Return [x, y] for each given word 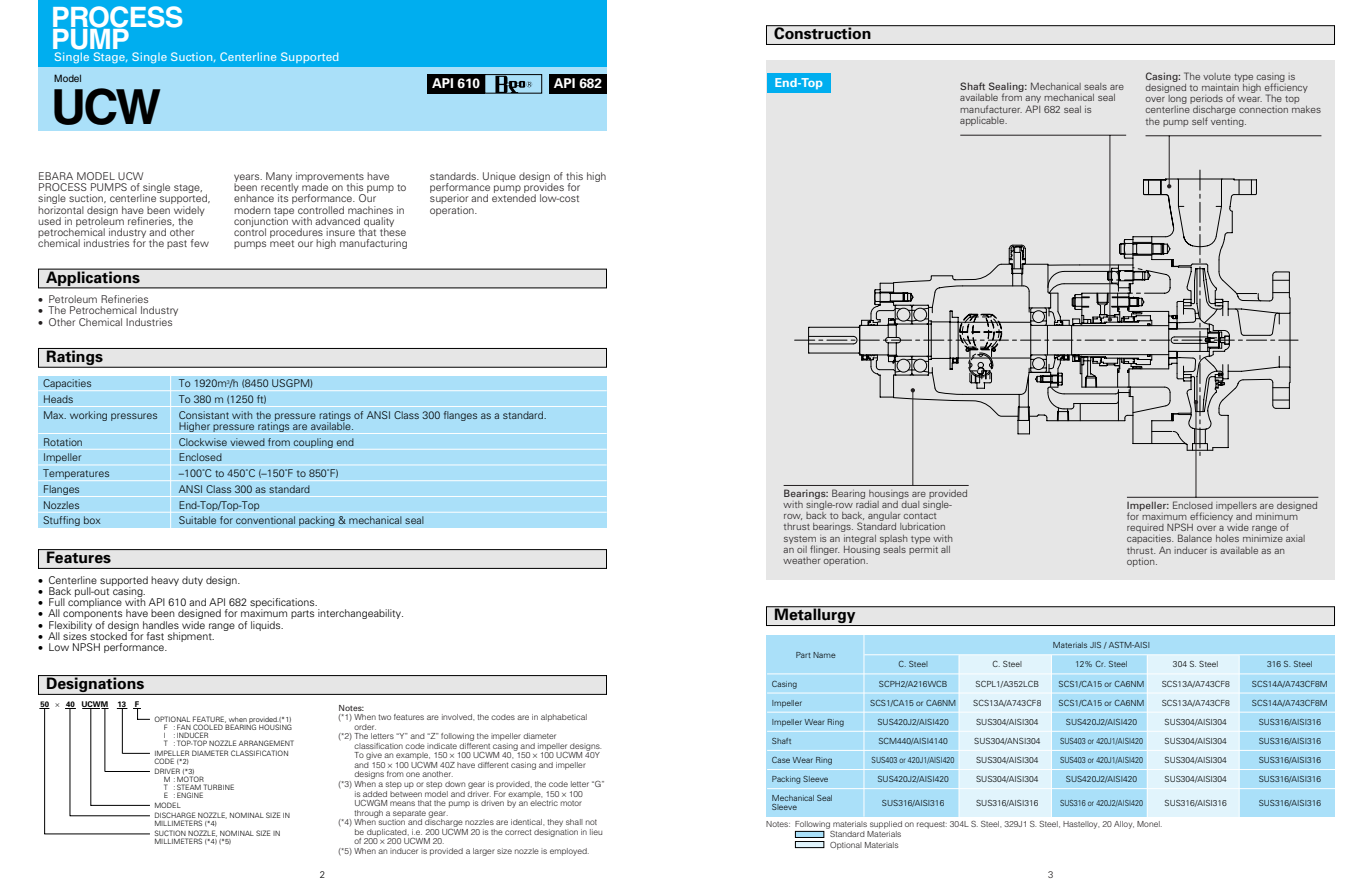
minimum [1278, 515]
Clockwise [203, 442]
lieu [596, 832]
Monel [1149, 824]
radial [867, 503]
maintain [1221, 86]
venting [1228, 122]
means [402, 803]
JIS [1095, 645]
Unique [499, 177]
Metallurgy [815, 616]
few [200, 243]
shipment [191, 637]
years [248, 179]
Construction [822, 32]
